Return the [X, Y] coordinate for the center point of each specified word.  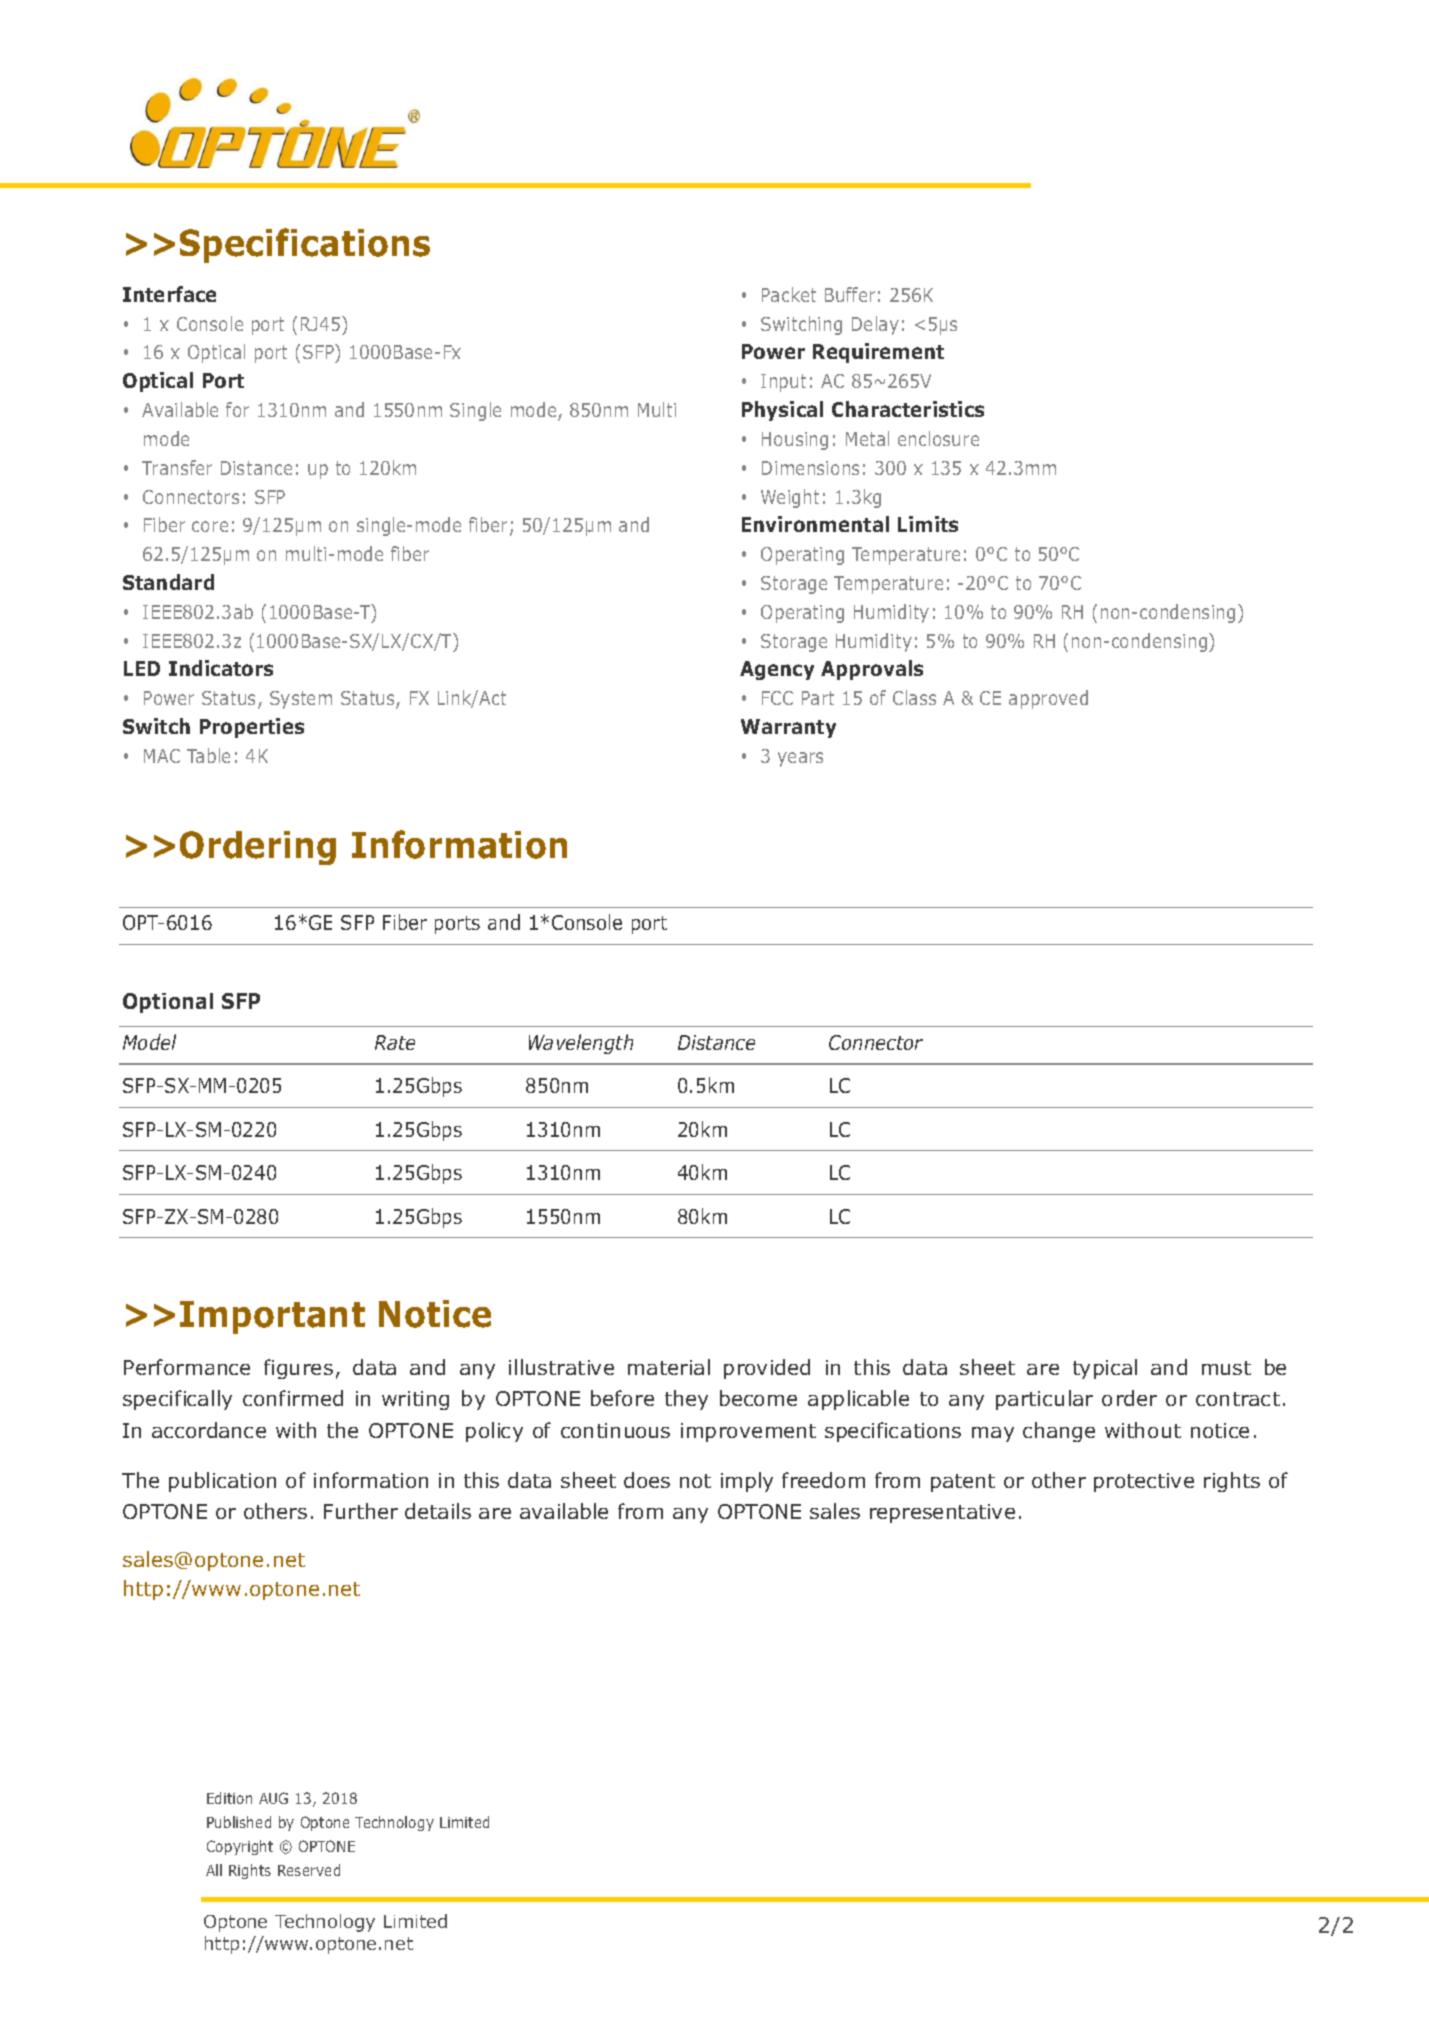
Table [208, 755]
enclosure [938, 438]
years [800, 759]
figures [298, 1369]
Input [783, 383]
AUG [273, 1798]
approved [1048, 699]
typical [1105, 1369]
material [669, 1367]
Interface [169, 294]
